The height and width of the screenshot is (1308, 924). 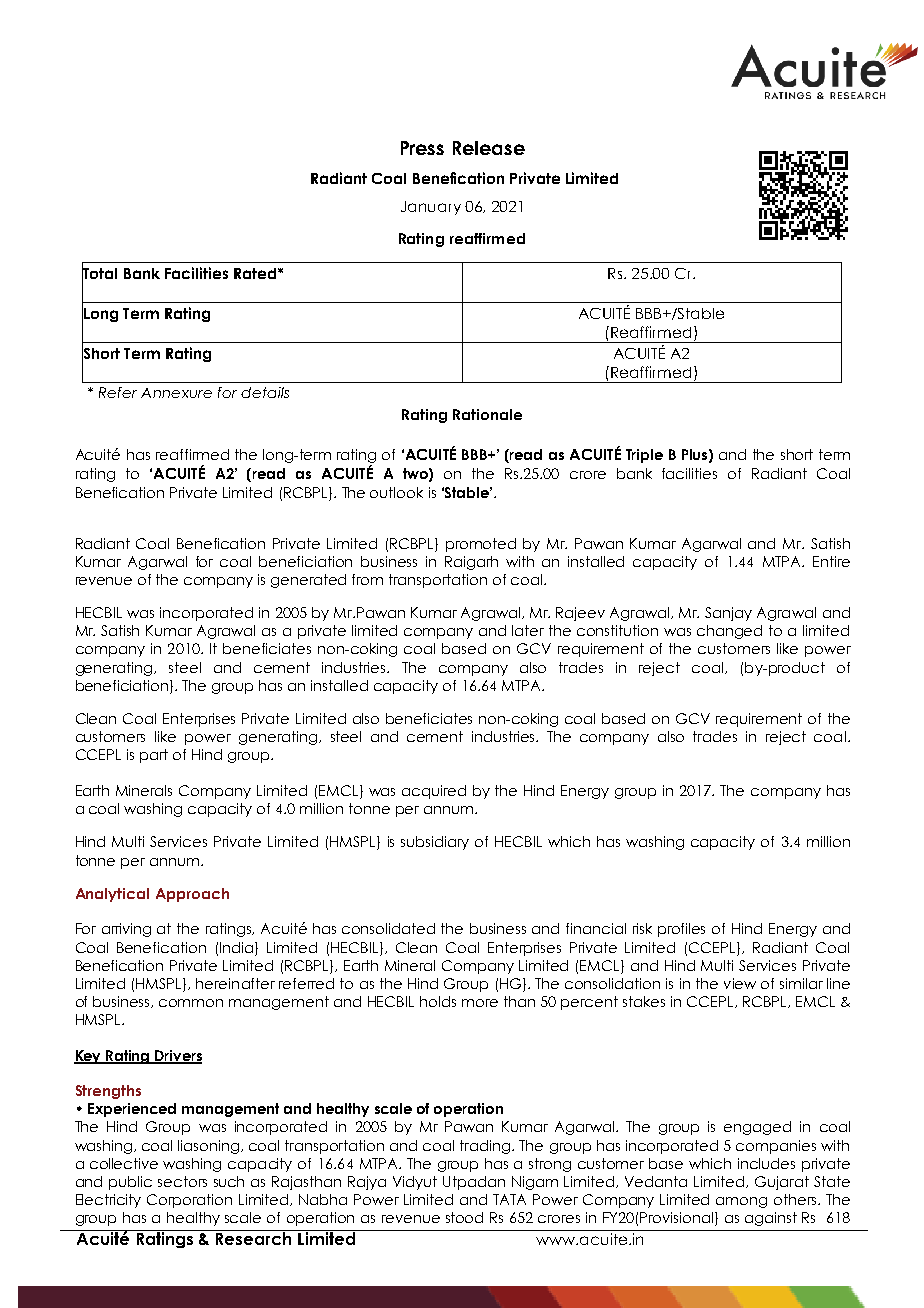 What do you see at coordinates (464, 1217) in the screenshot?
I see `stood` at bounding box center [464, 1217].
